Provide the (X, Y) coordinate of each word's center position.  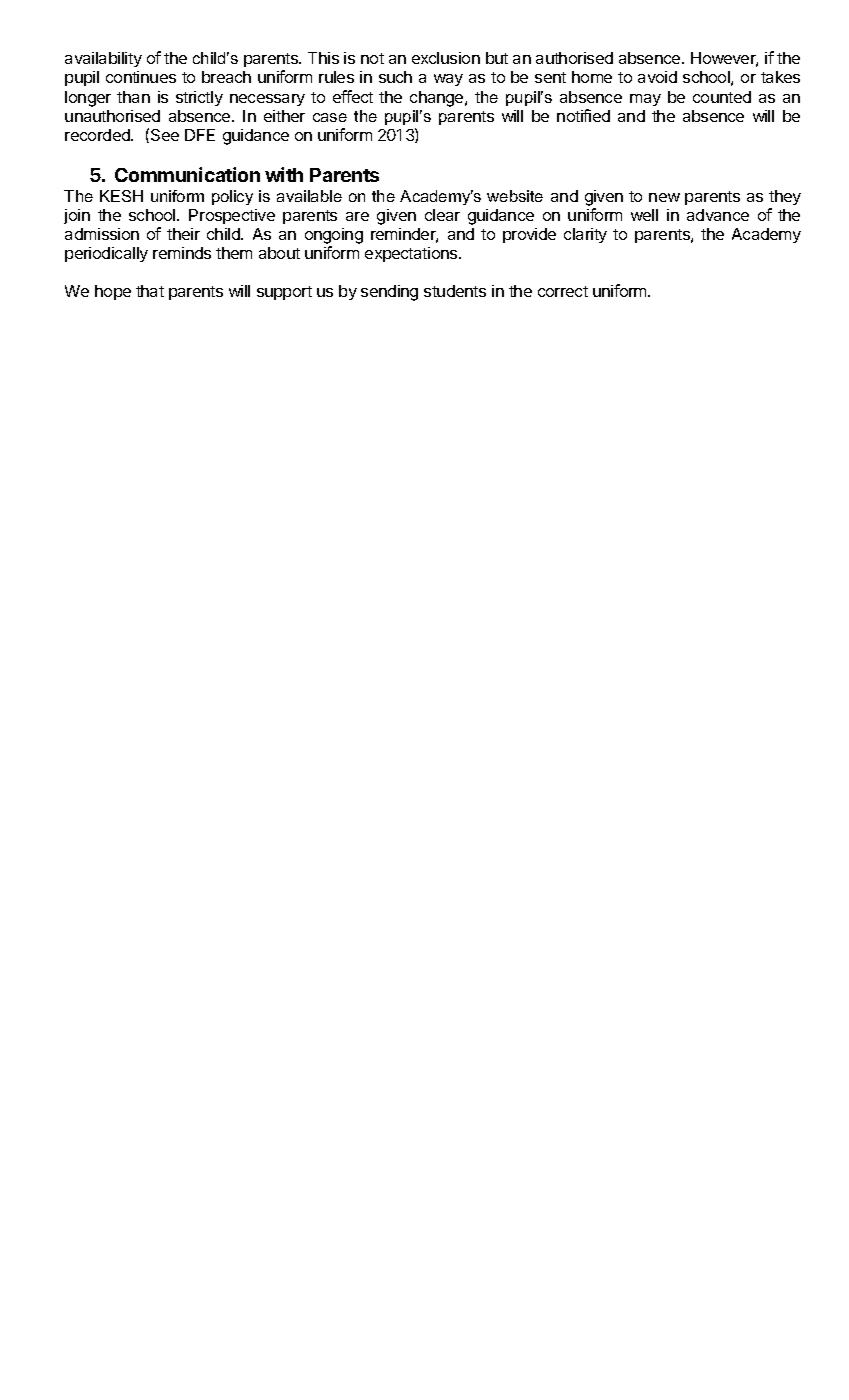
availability (103, 59)
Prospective (232, 216)
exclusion (446, 58)
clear (442, 215)
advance (718, 215)
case (330, 117)
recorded (98, 135)
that (150, 291)
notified (583, 115)
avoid (657, 77)
